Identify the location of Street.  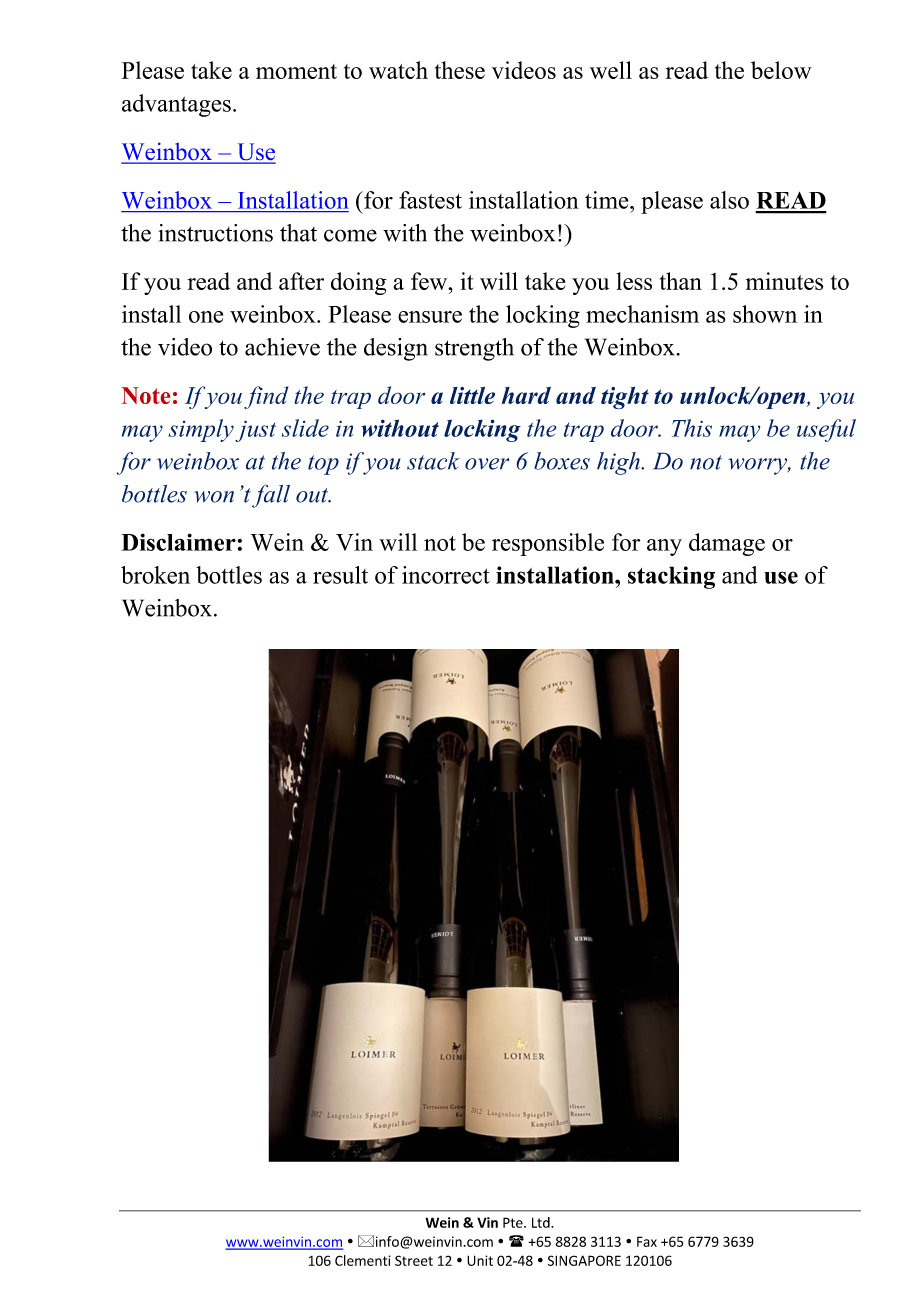
(414, 1260).
